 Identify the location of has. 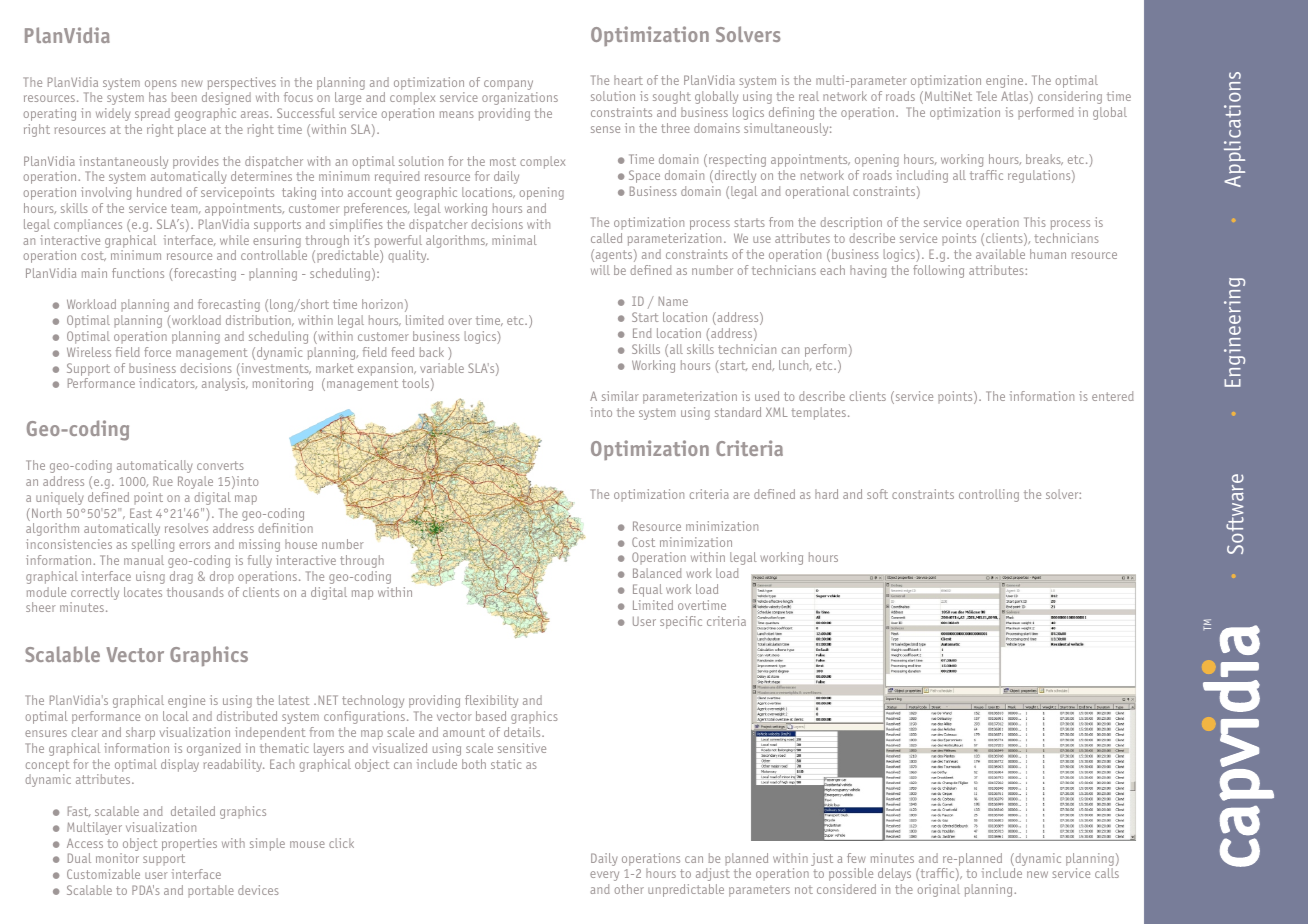
(158, 97).
